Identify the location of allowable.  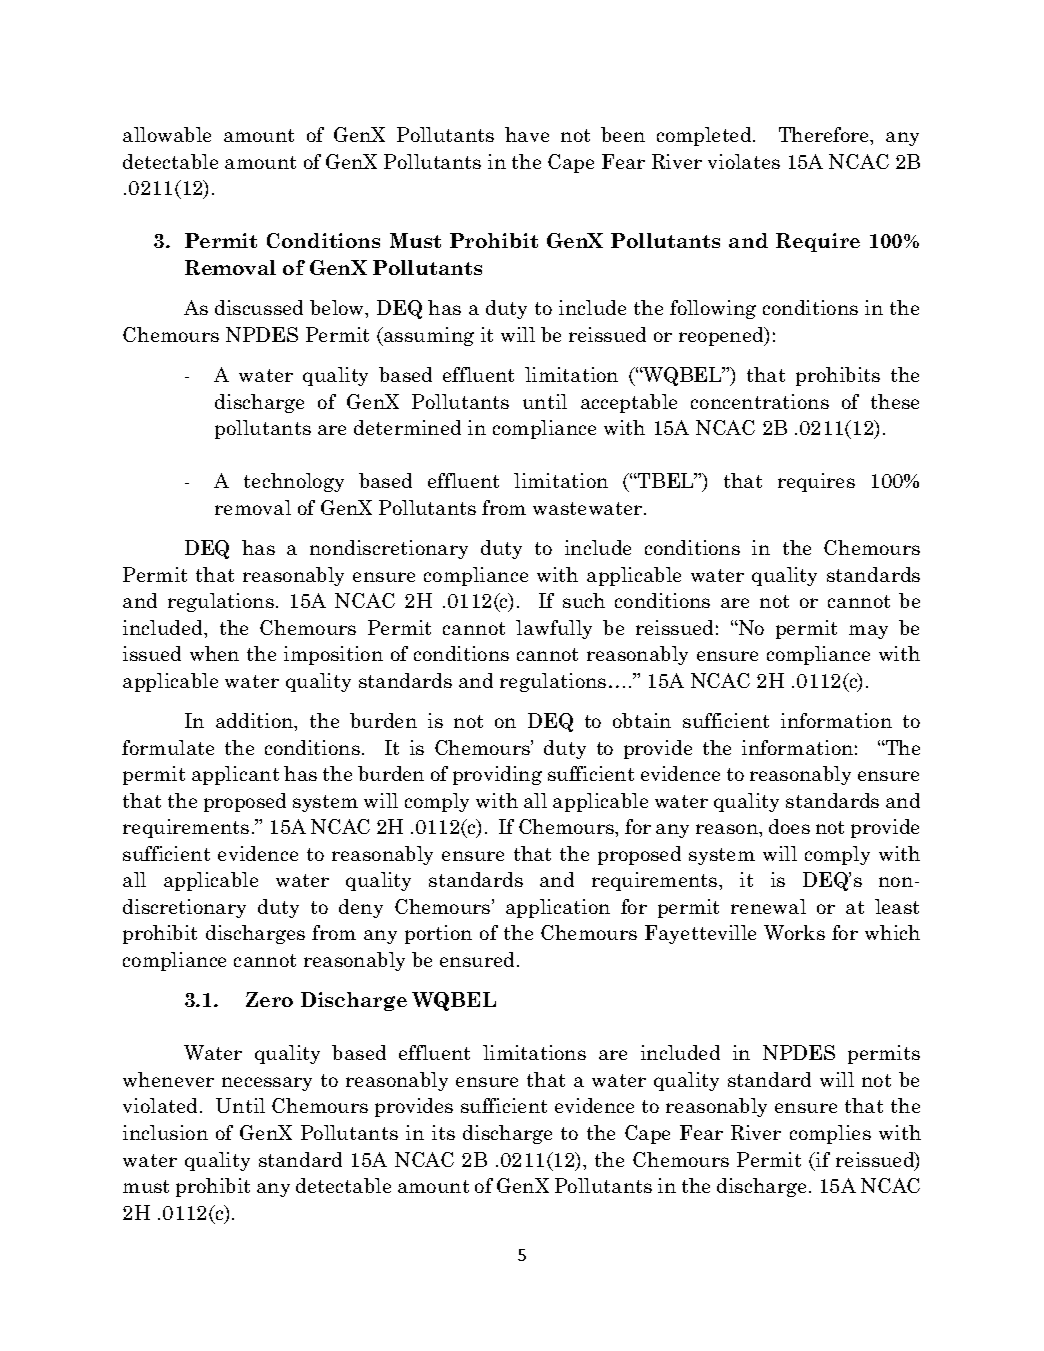
(167, 134).
